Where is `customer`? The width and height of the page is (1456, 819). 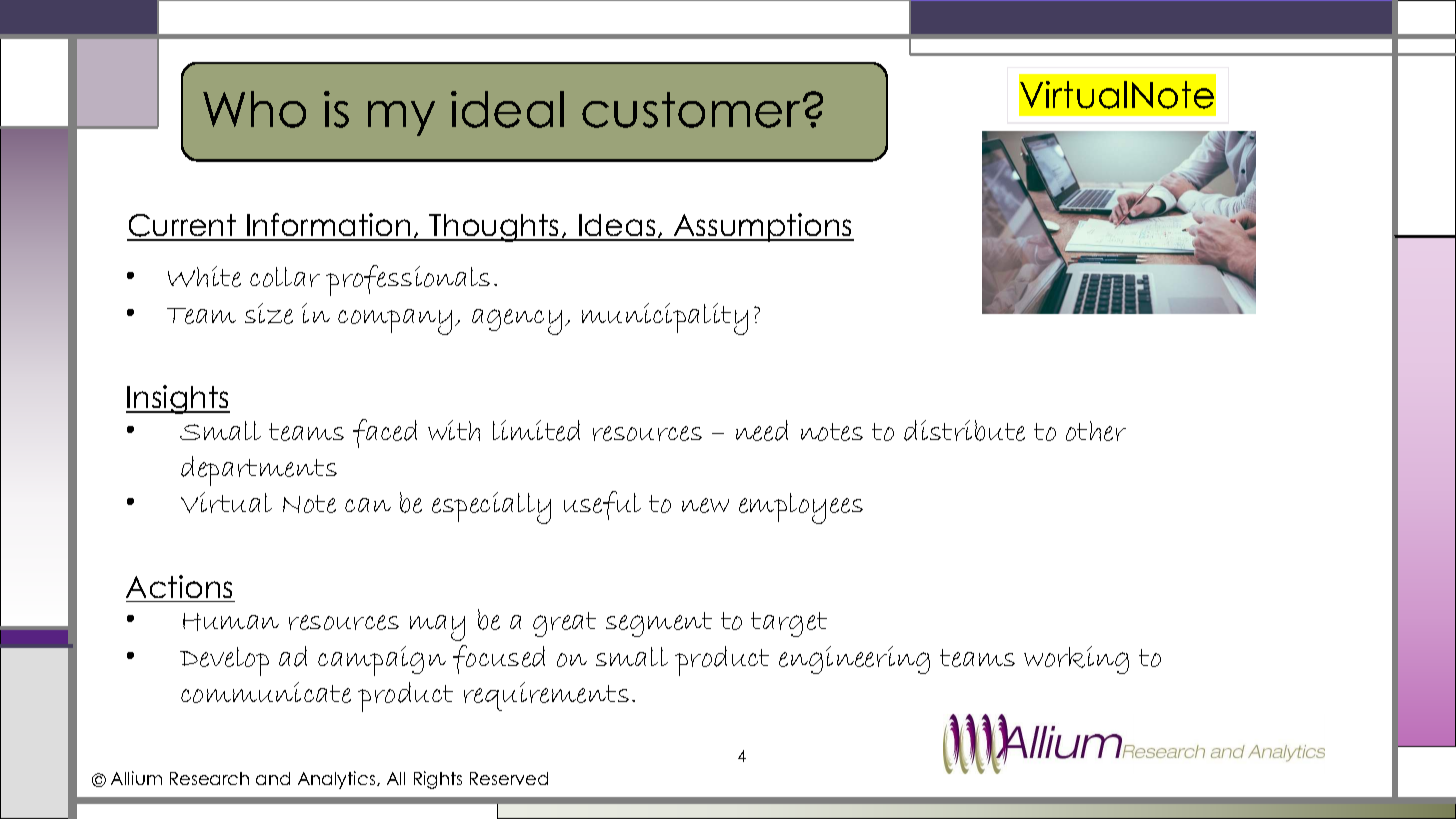 customer is located at coordinates (691, 110).
